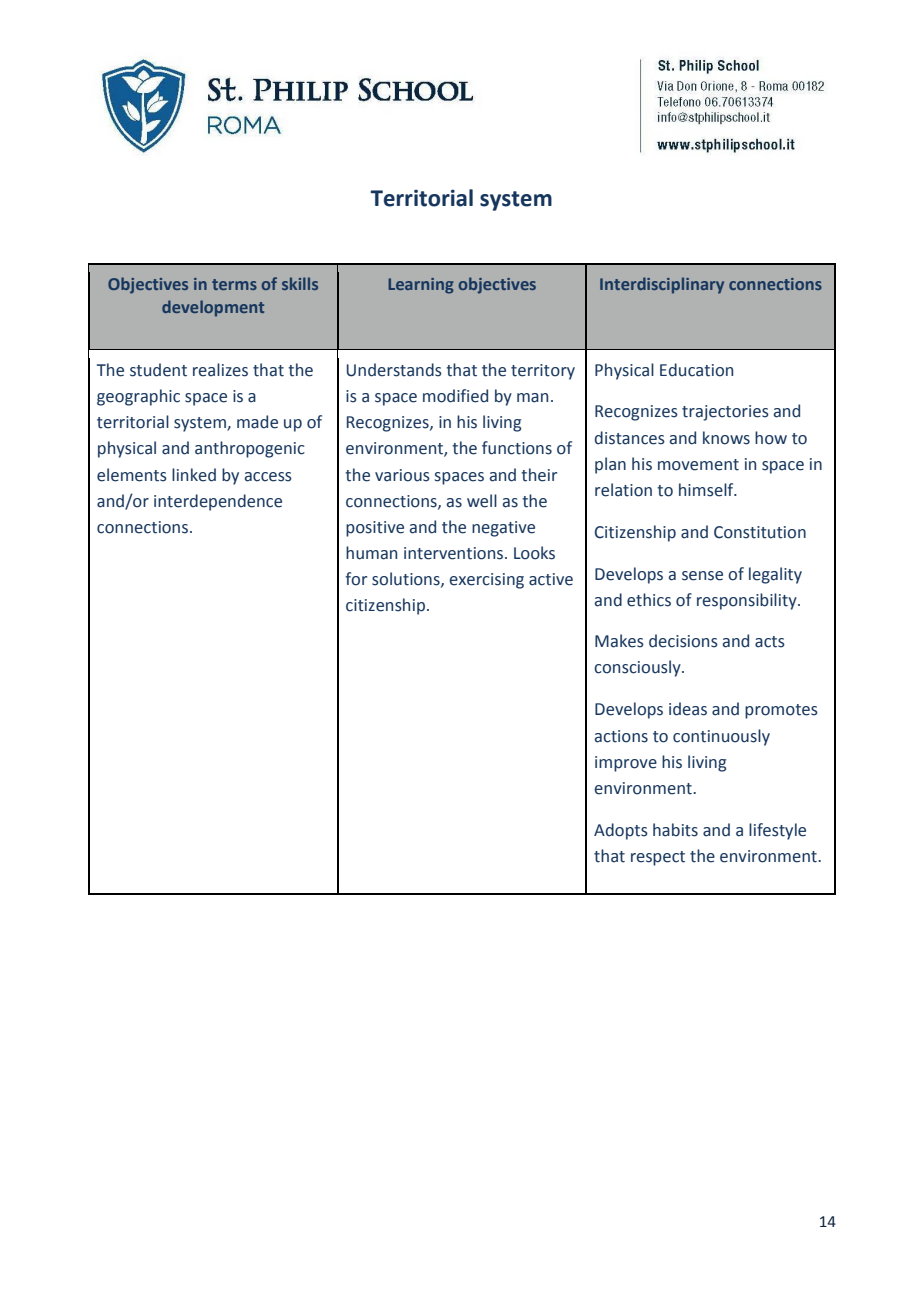 This screenshot has width=924, height=1308. Describe the element at coordinates (371, 553) in the screenshot. I see `human` at that location.
